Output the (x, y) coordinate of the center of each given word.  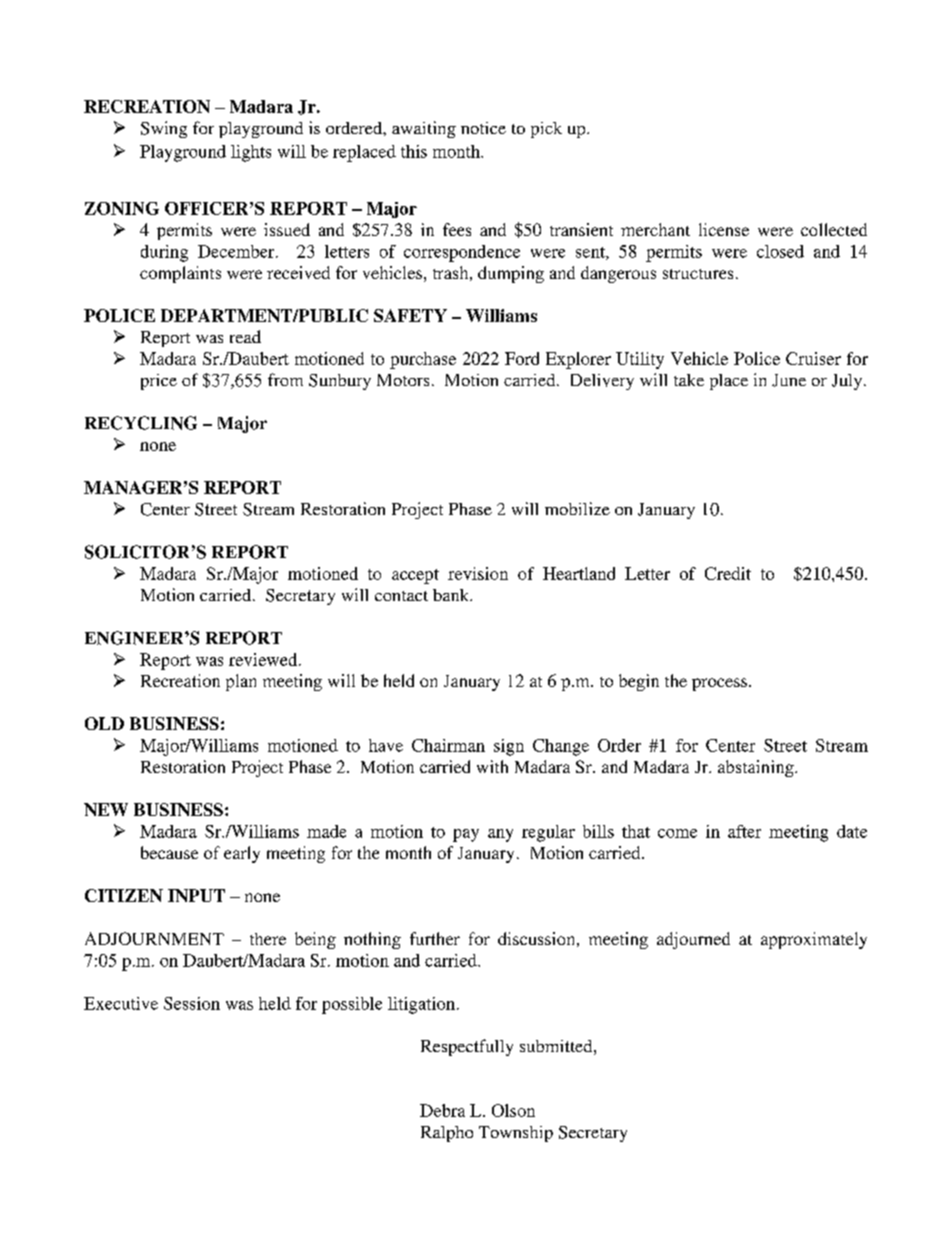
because (169, 852)
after (744, 831)
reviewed (264, 659)
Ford (522, 358)
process (719, 684)
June (789, 380)
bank (452, 595)
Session (192, 1003)
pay (466, 835)
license (724, 229)
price (159, 382)
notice (483, 128)
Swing (164, 129)
